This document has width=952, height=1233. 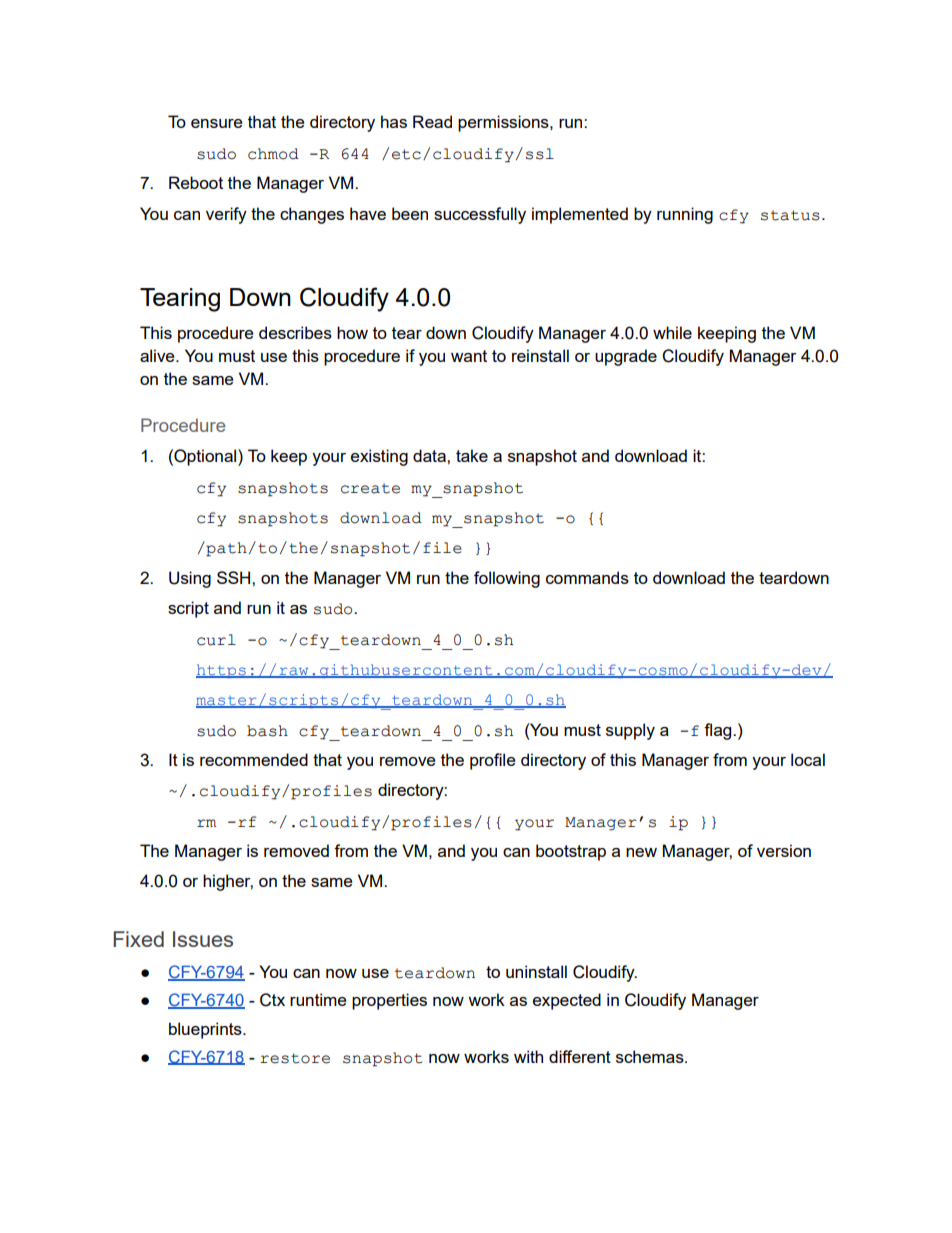 What do you see at coordinates (507, 579) in the document?
I see `following` at bounding box center [507, 579].
